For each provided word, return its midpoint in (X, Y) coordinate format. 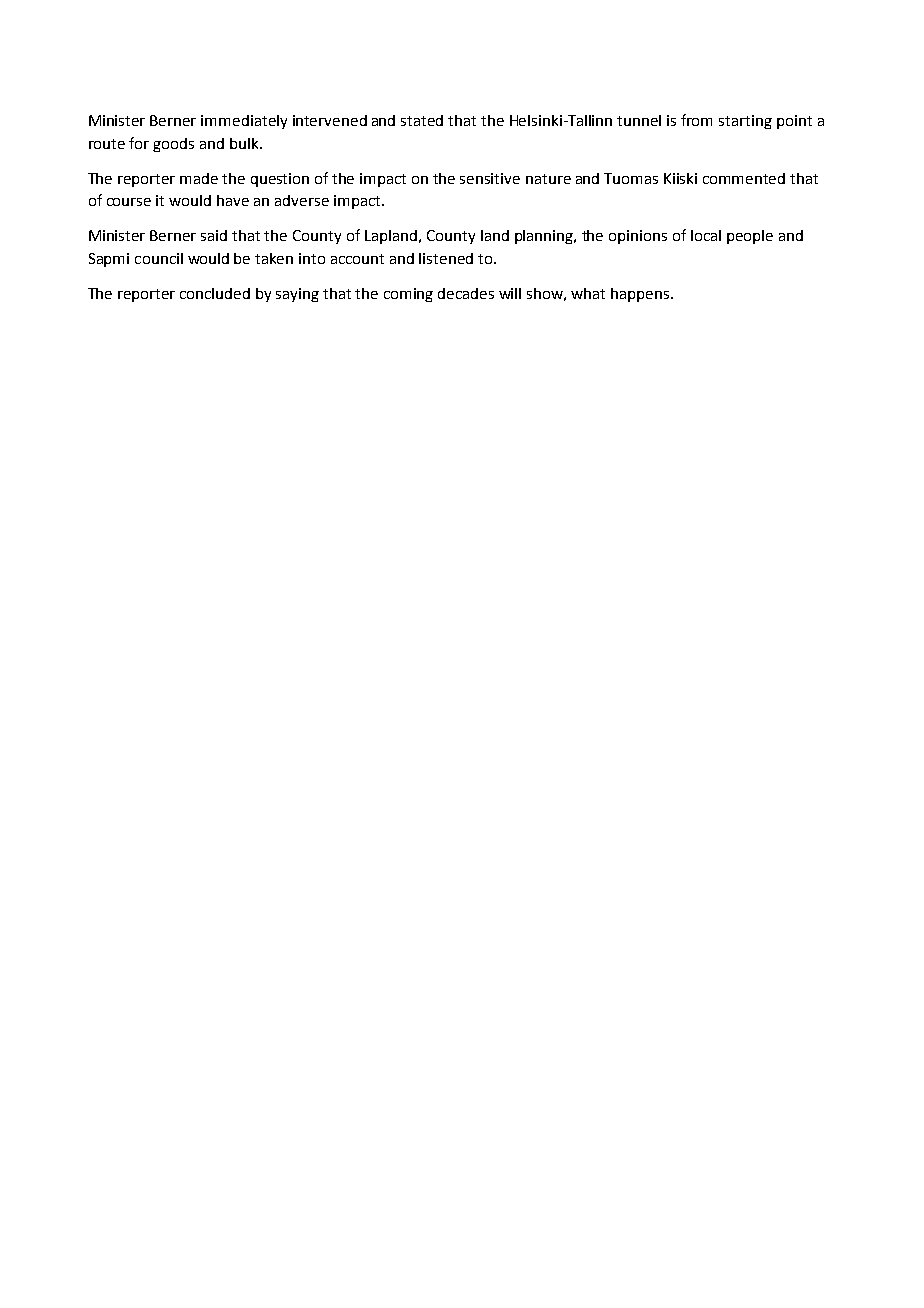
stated (422, 120)
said (214, 235)
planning (545, 237)
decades (466, 293)
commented (744, 178)
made (199, 178)
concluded (215, 293)
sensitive (490, 178)
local (706, 235)
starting (745, 122)
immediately (244, 122)
